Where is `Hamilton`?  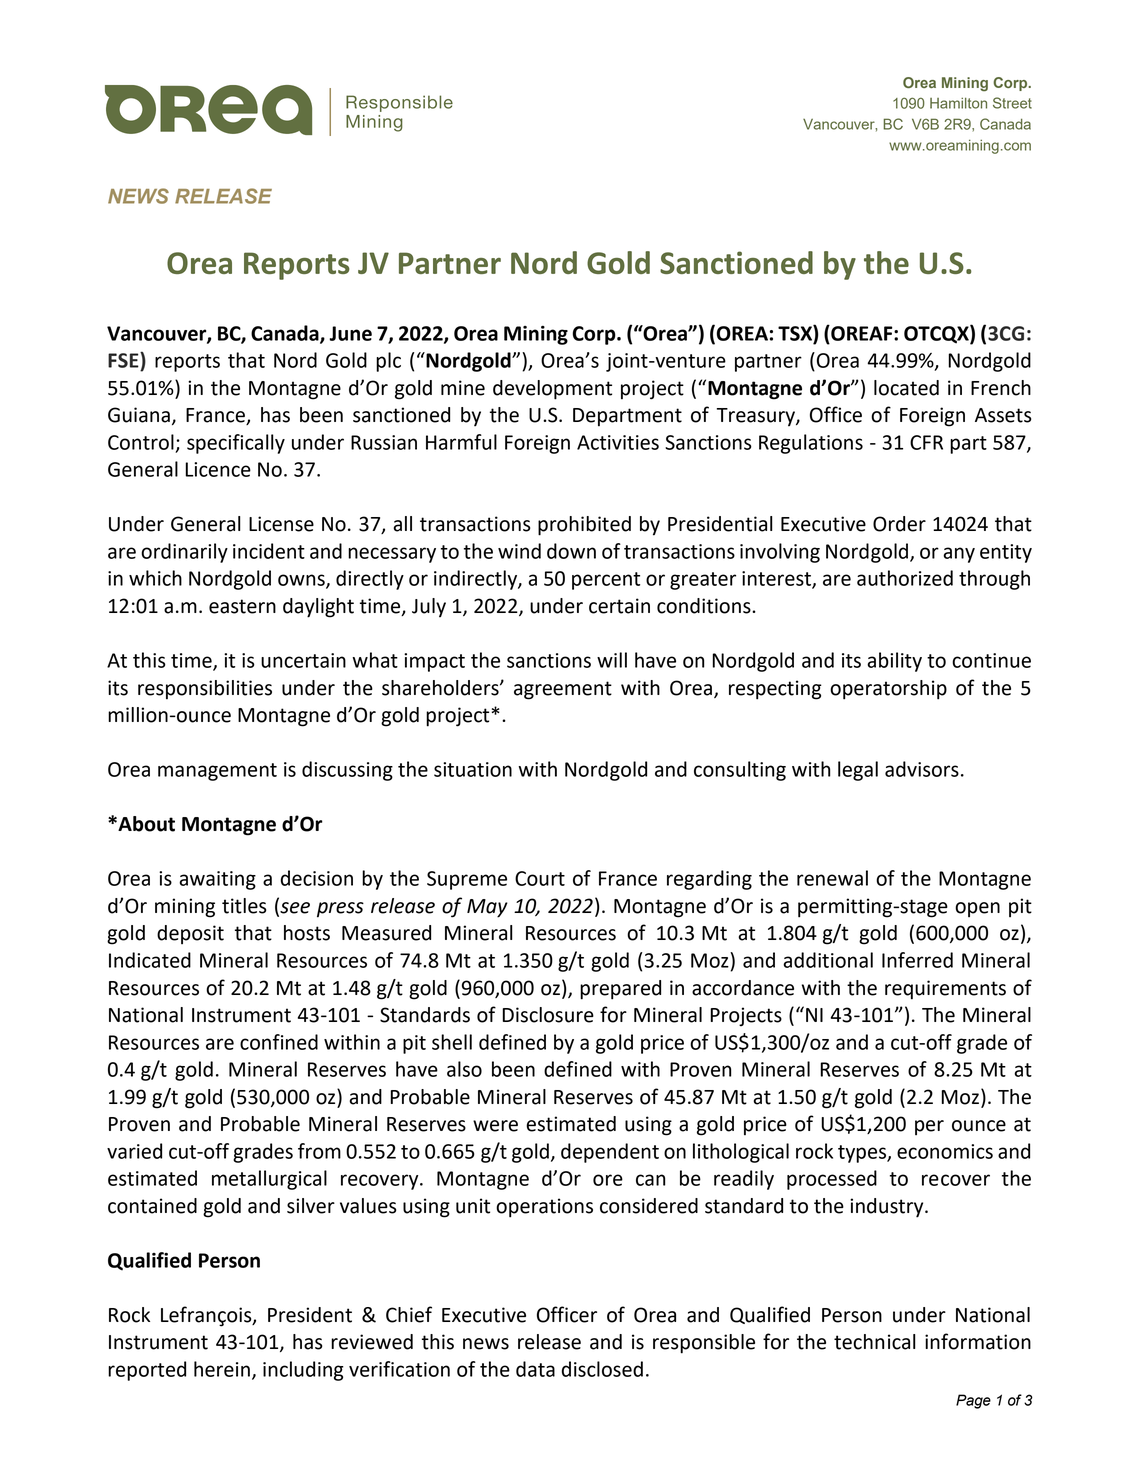 Hamilton is located at coordinates (958, 103).
